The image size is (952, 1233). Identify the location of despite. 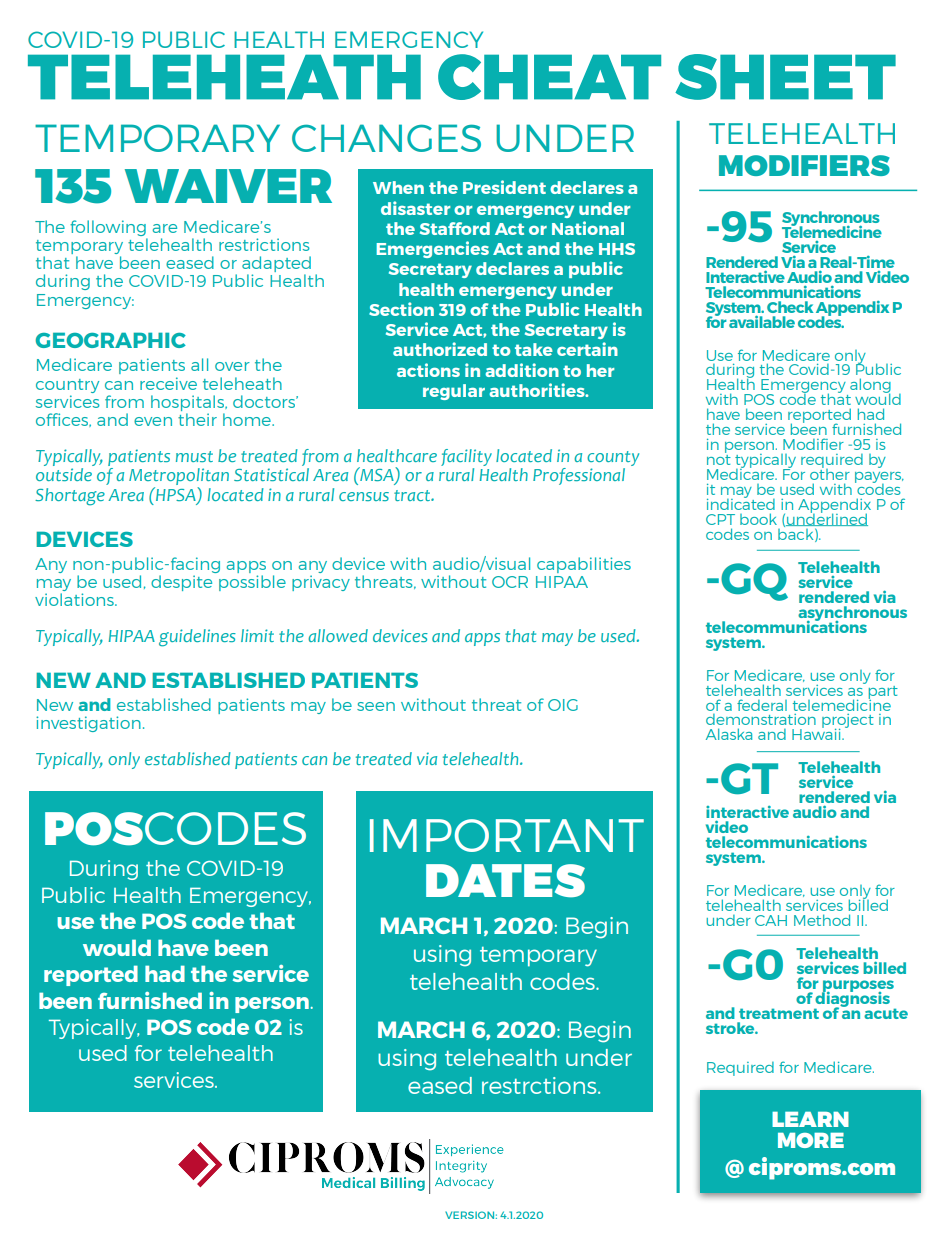
(181, 583).
